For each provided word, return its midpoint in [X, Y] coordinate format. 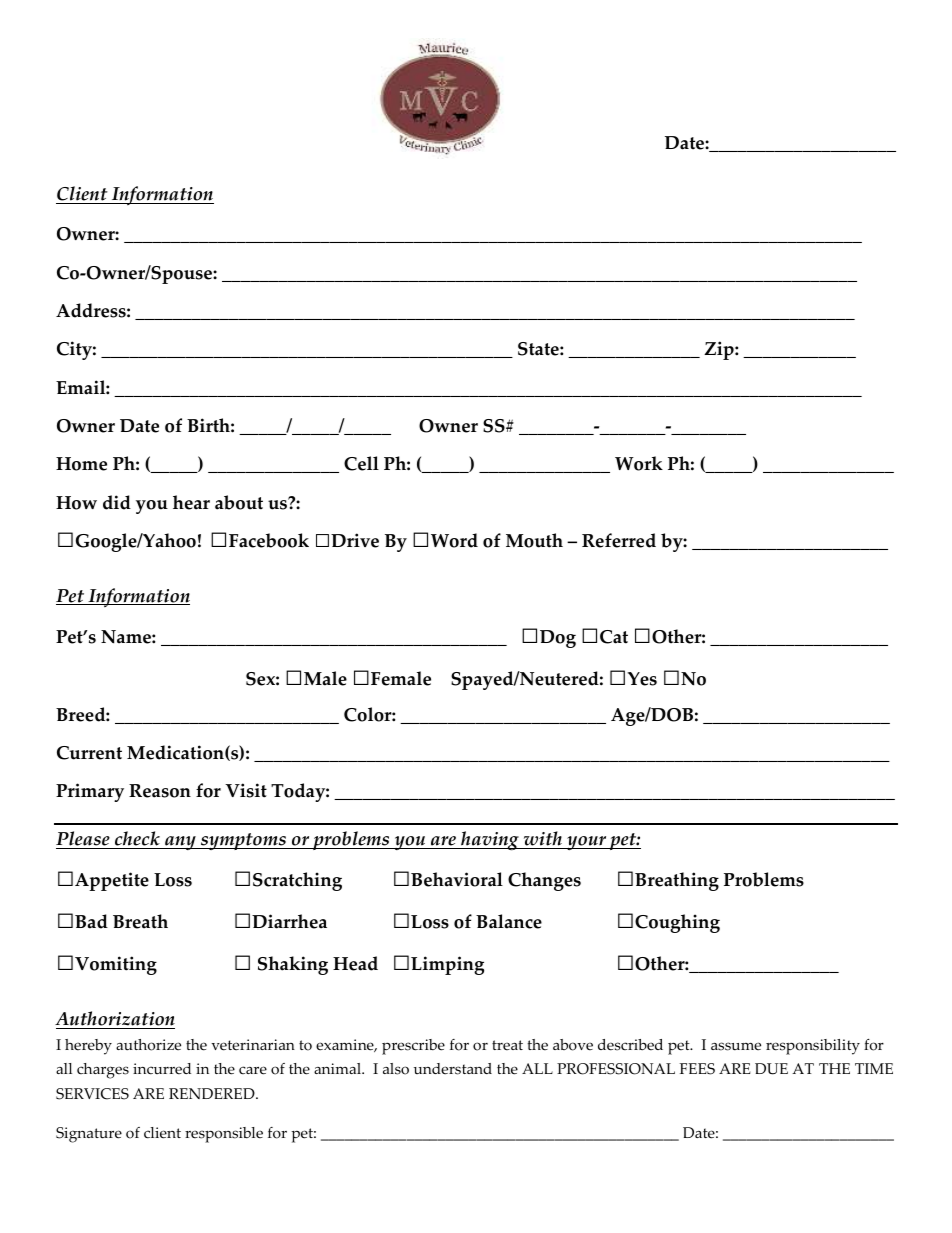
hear [191, 502]
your [587, 843]
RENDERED [213, 1093]
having [490, 841]
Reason [160, 791]
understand [453, 1069]
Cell [361, 463]
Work [639, 463]
